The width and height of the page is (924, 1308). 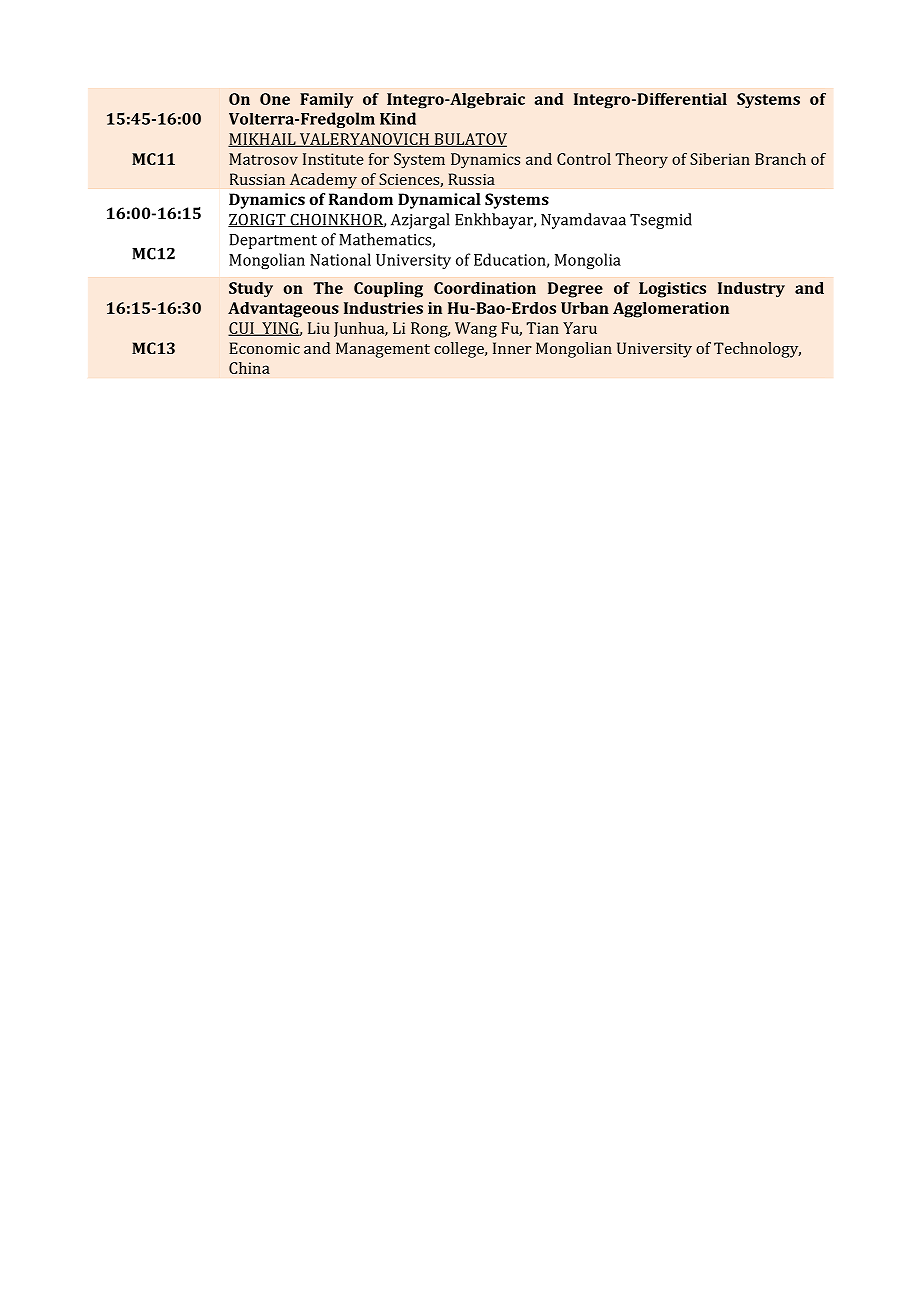 What do you see at coordinates (283, 310) in the page?
I see `Advantageous` at bounding box center [283, 310].
